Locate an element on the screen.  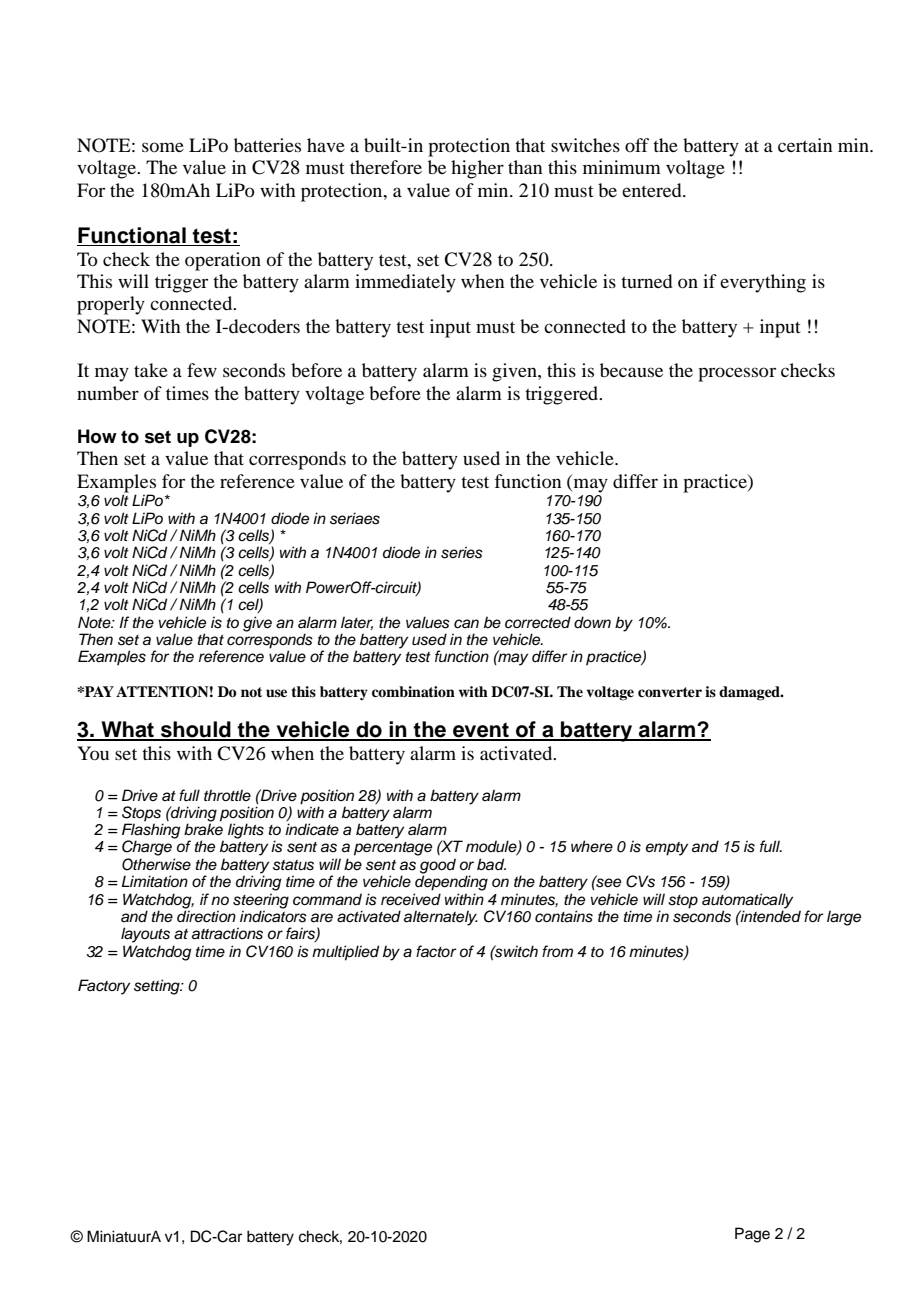
automatically is located at coordinates (747, 901).
